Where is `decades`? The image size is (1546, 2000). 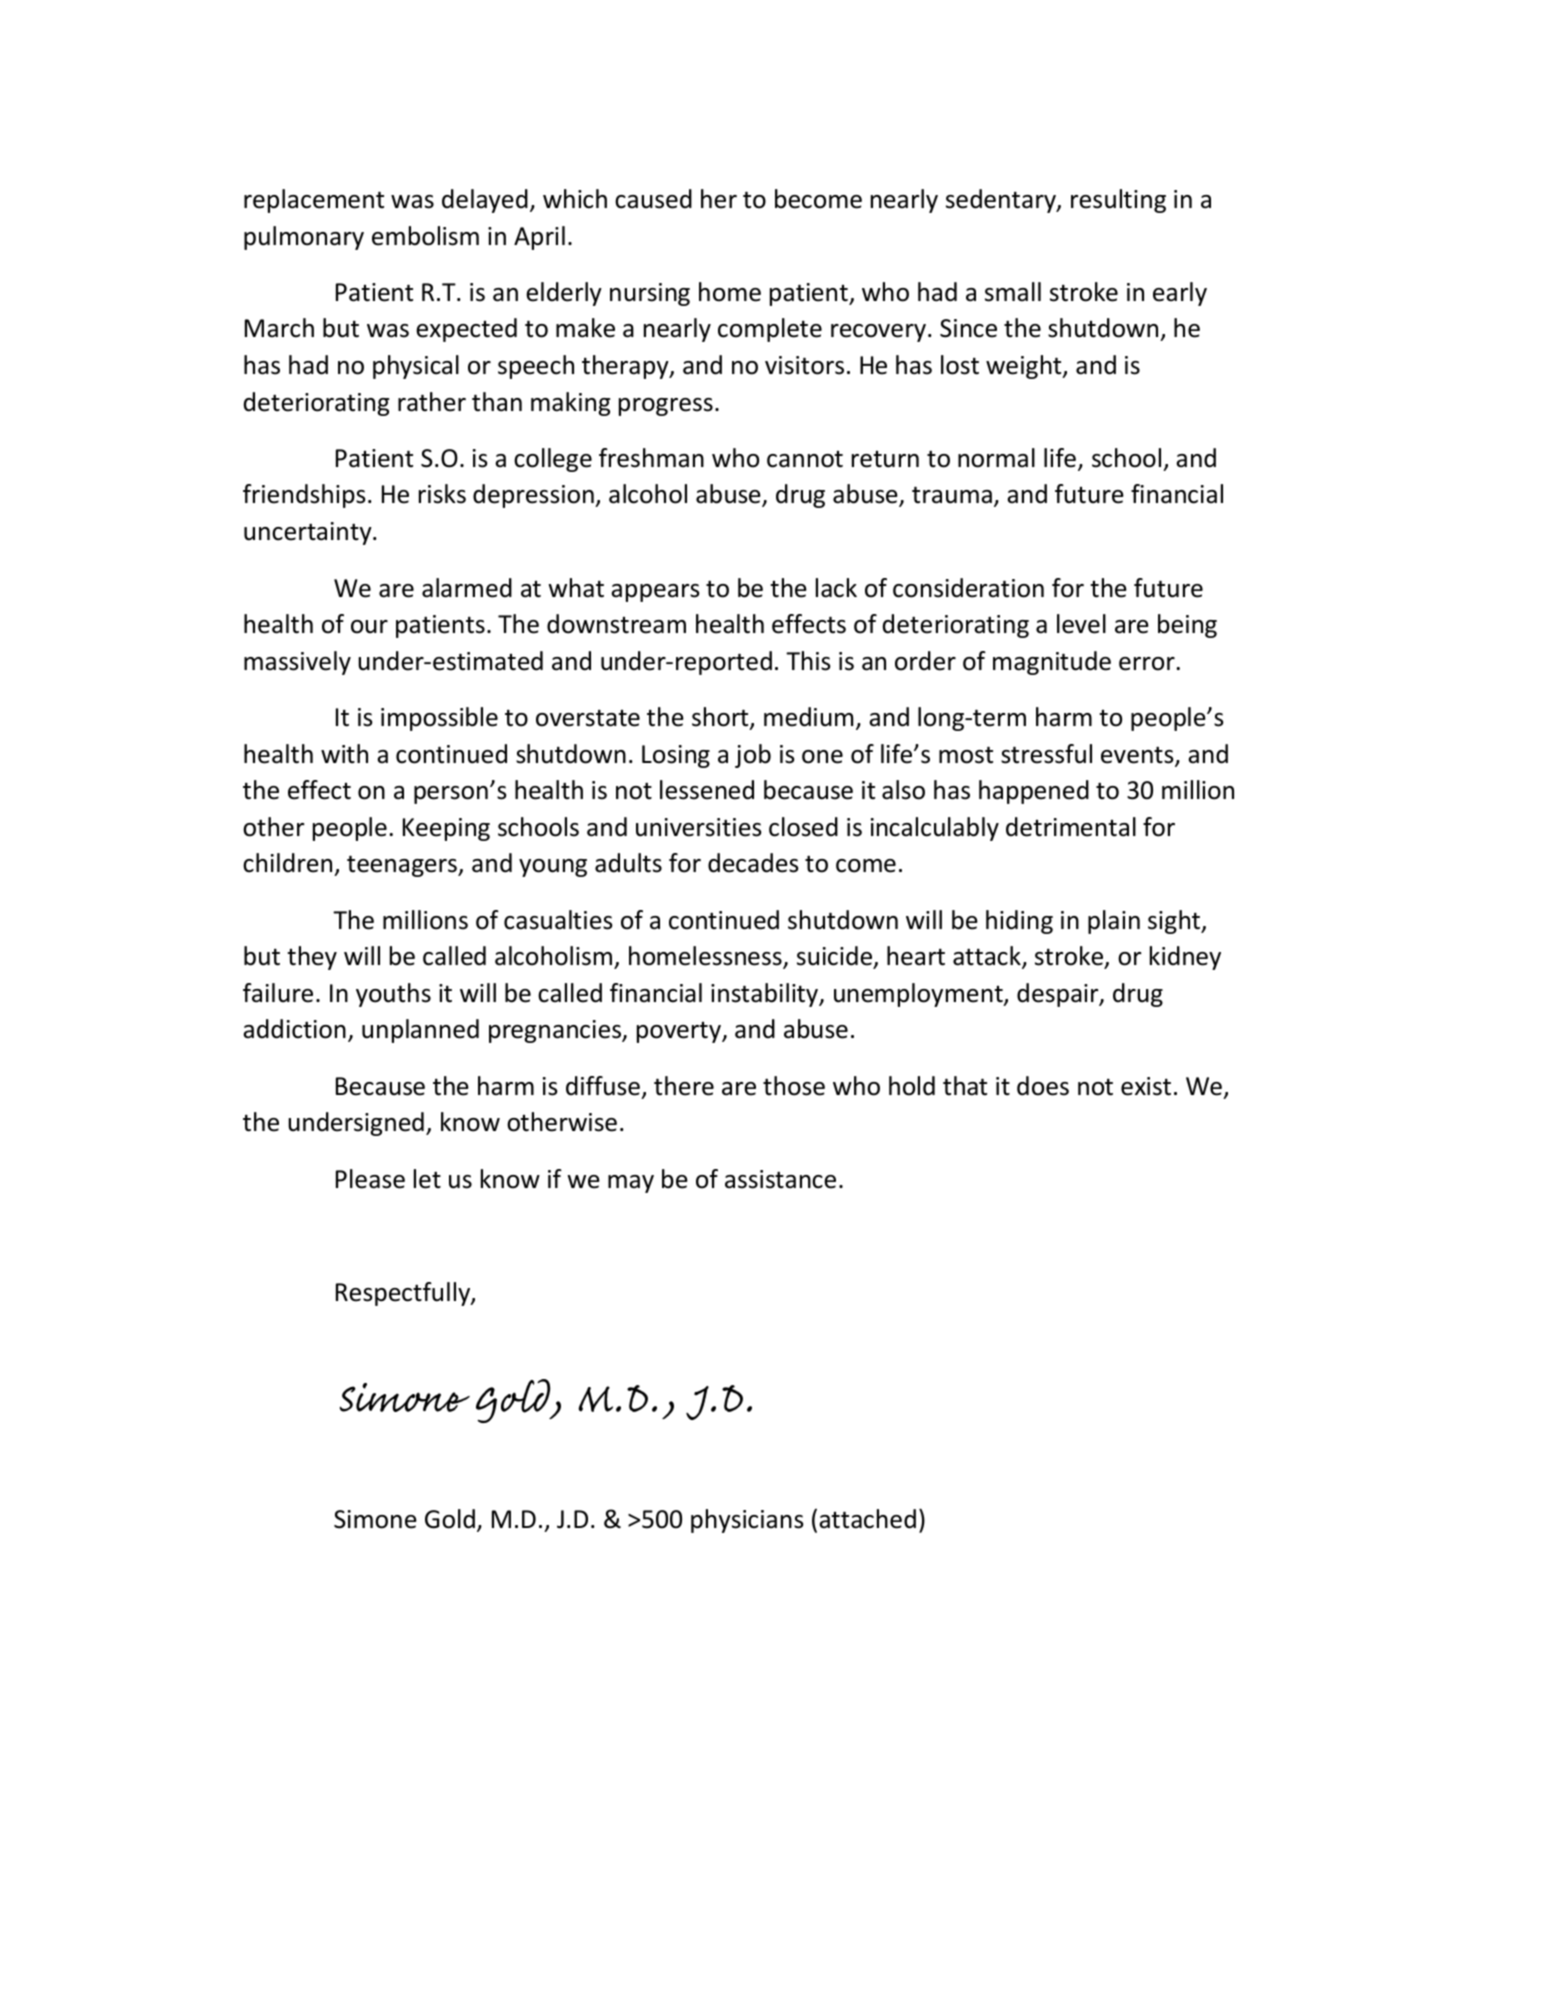 decades is located at coordinates (753, 863).
